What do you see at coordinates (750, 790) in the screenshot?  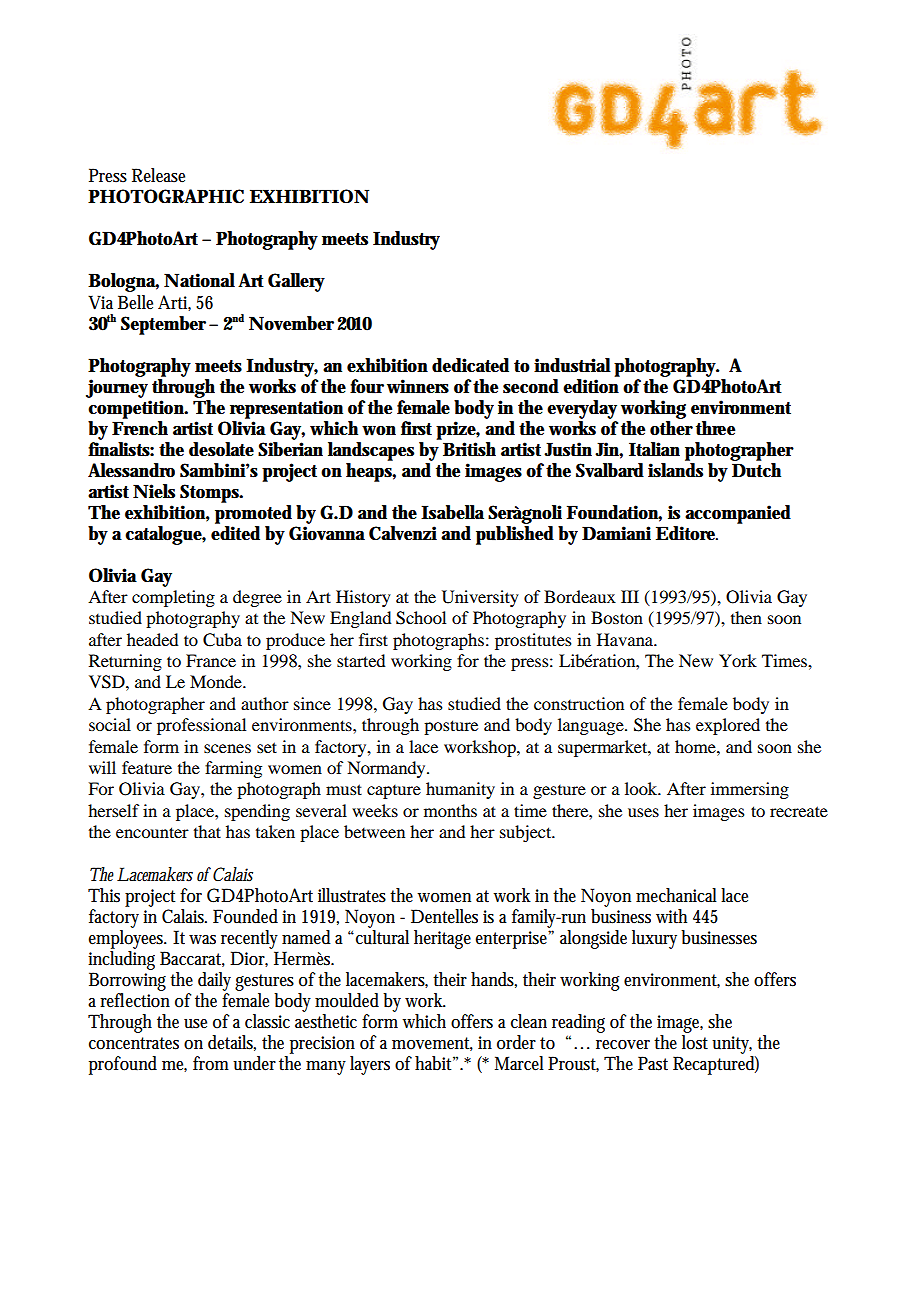 I see `immersing` at bounding box center [750, 790].
